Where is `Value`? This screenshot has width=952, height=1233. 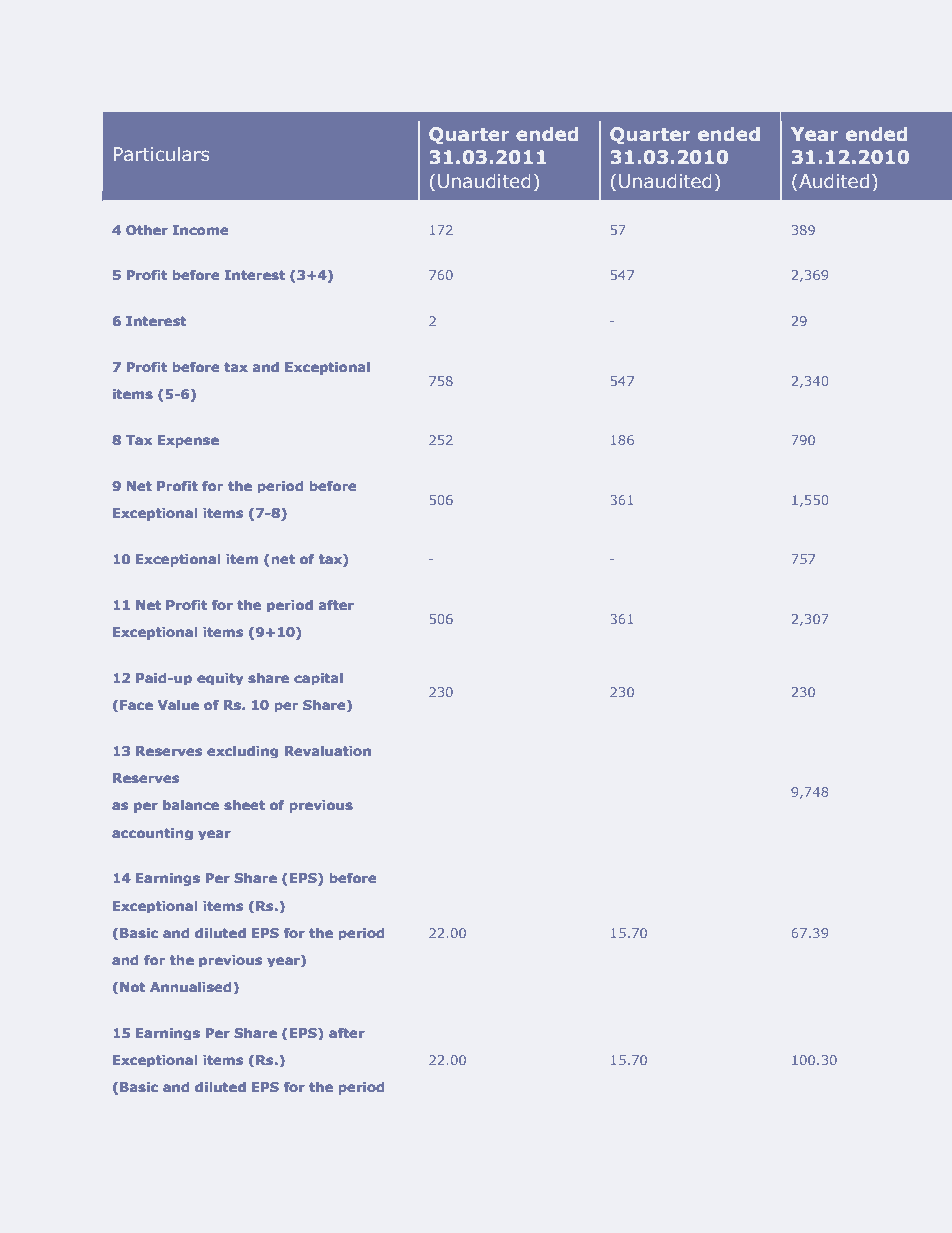 Value is located at coordinates (178, 705).
